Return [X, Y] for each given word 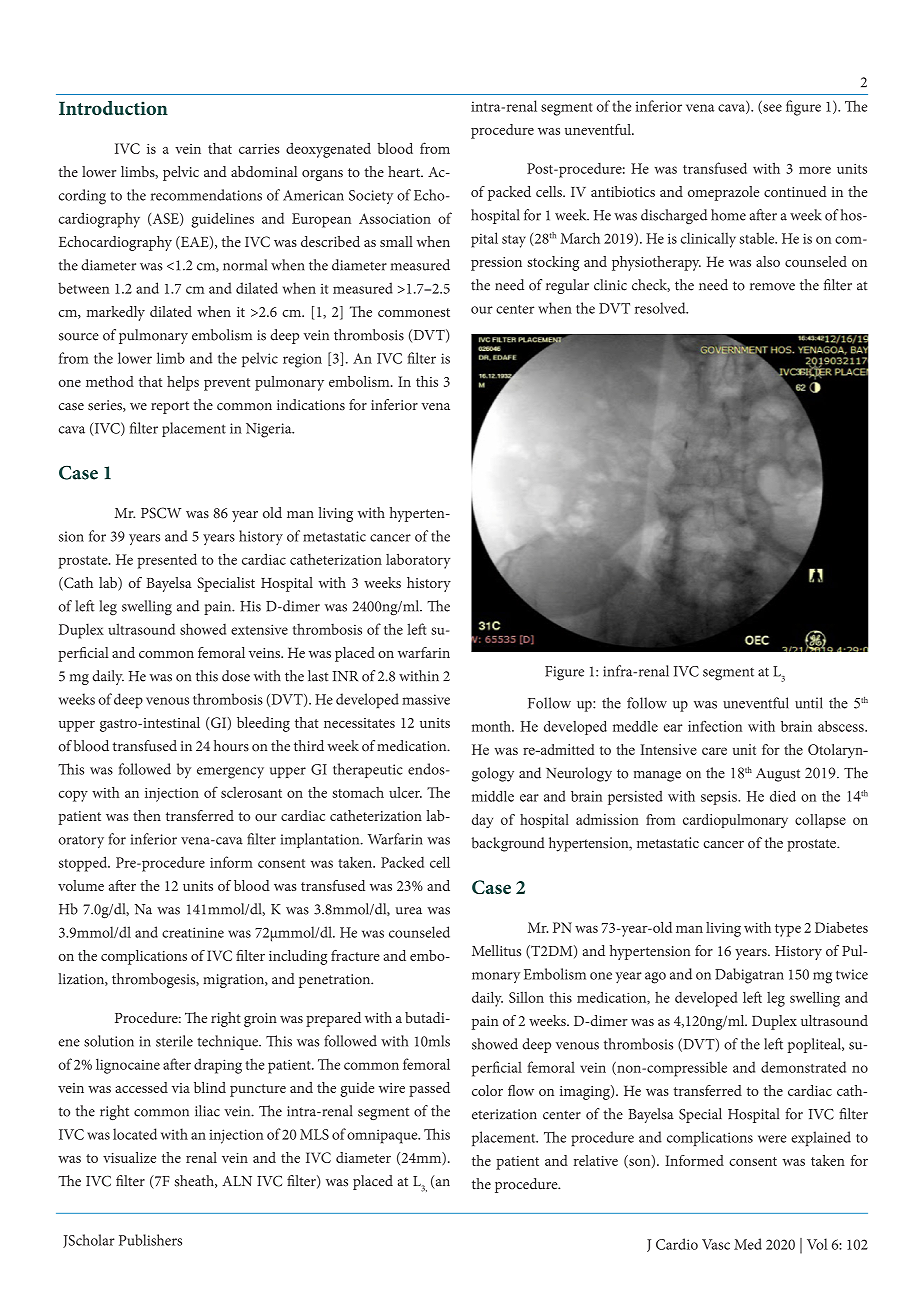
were [772, 1139]
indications [311, 405]
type [788, 930]
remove [772, 287]
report [170, 407]
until [809, 703]
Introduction [113, 108]
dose [236, 676]
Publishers [150, 1240]
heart [405, 171]
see [771, 109]
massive [426, 699]
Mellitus [496, 950]
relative [596, 1160]
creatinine [193, 932]
